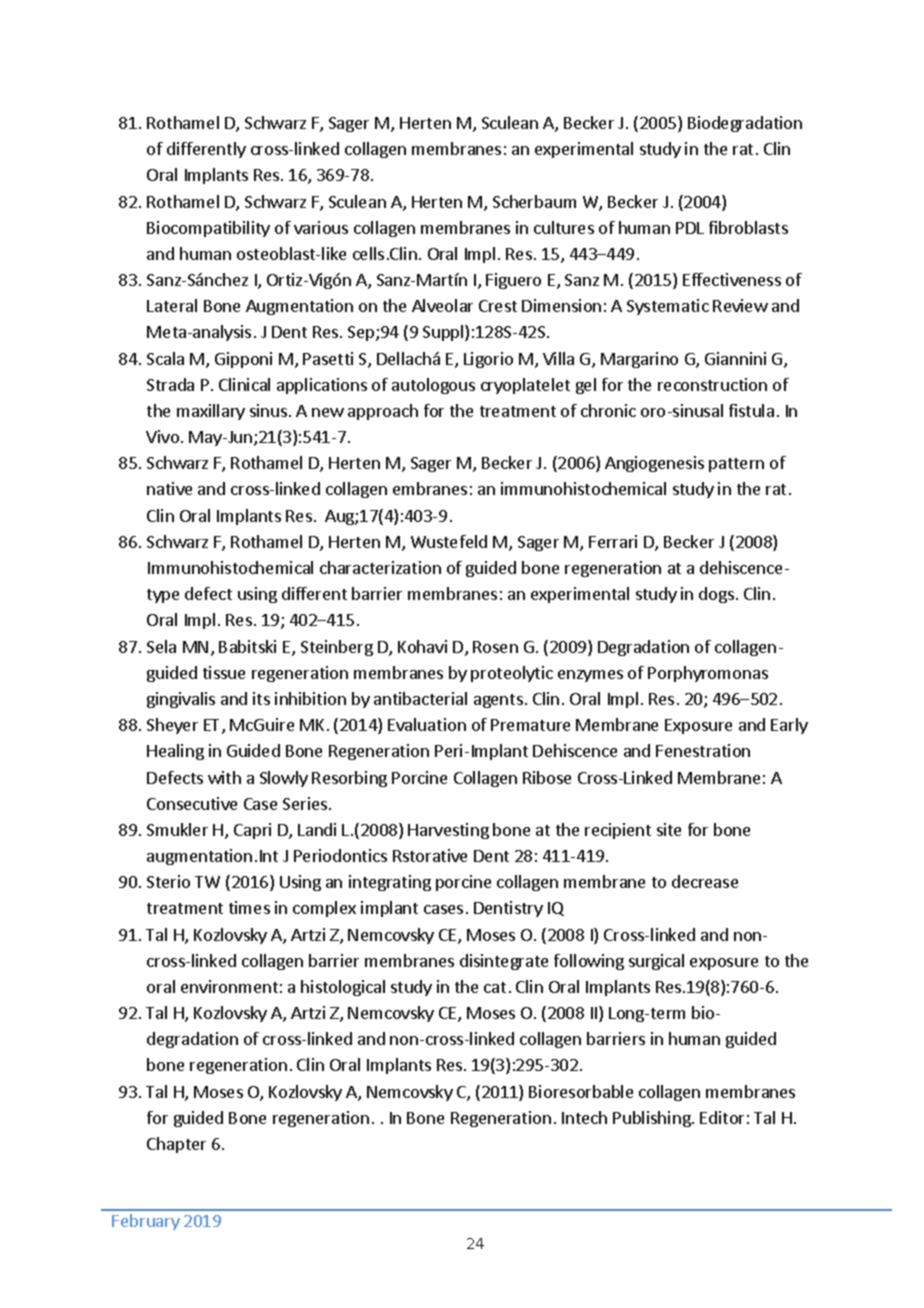  I want to click on environment, so click(229, 986).
